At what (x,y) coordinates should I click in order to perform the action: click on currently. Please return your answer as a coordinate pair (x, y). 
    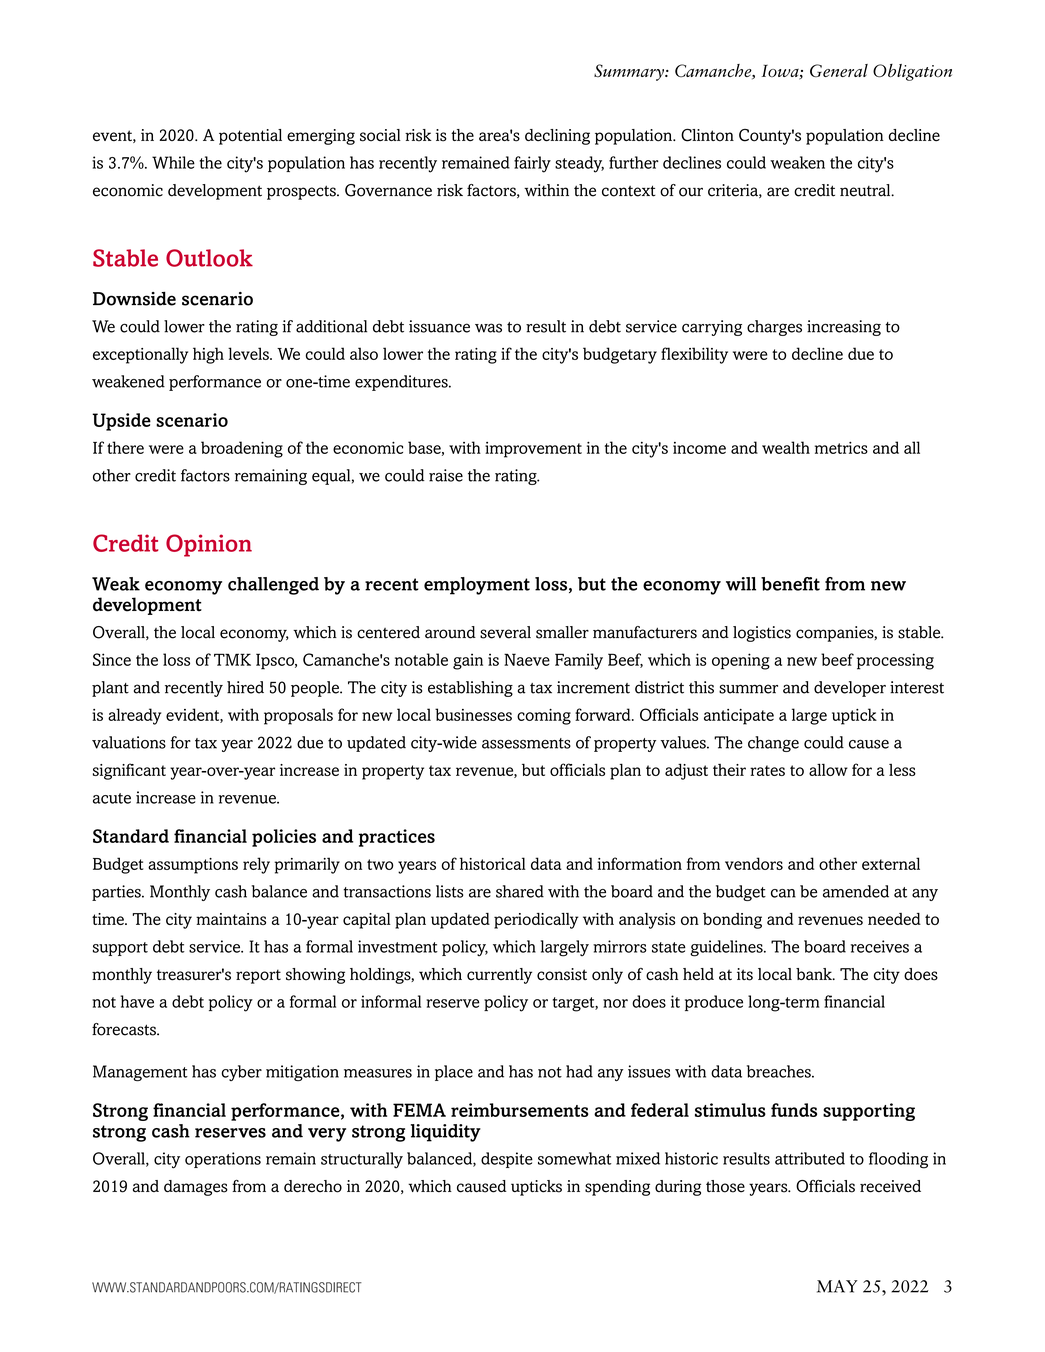
    Looking at the image, I should click on (499, 976).
